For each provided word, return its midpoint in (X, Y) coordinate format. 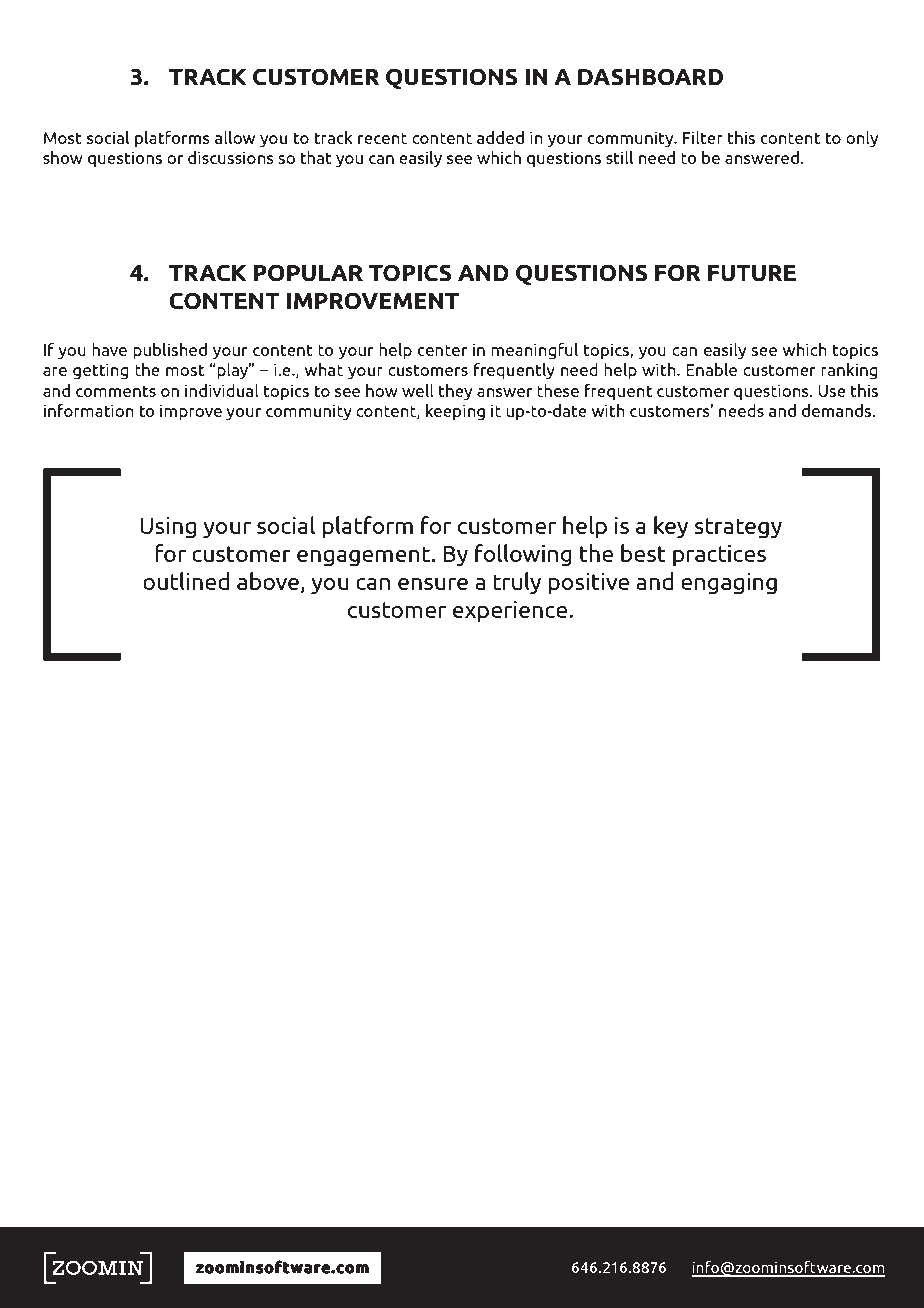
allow (235, 137)
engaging (729, 584)
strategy (738, 528)
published (170, 351)
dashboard (650, 77)
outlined (186, 581)
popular (308, 273)
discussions (231, 157)
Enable (711, 369)
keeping (455, 412)
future (752, 273)
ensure (433, 584)
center (442, 350)
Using (168, 528)
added (500, 137)
